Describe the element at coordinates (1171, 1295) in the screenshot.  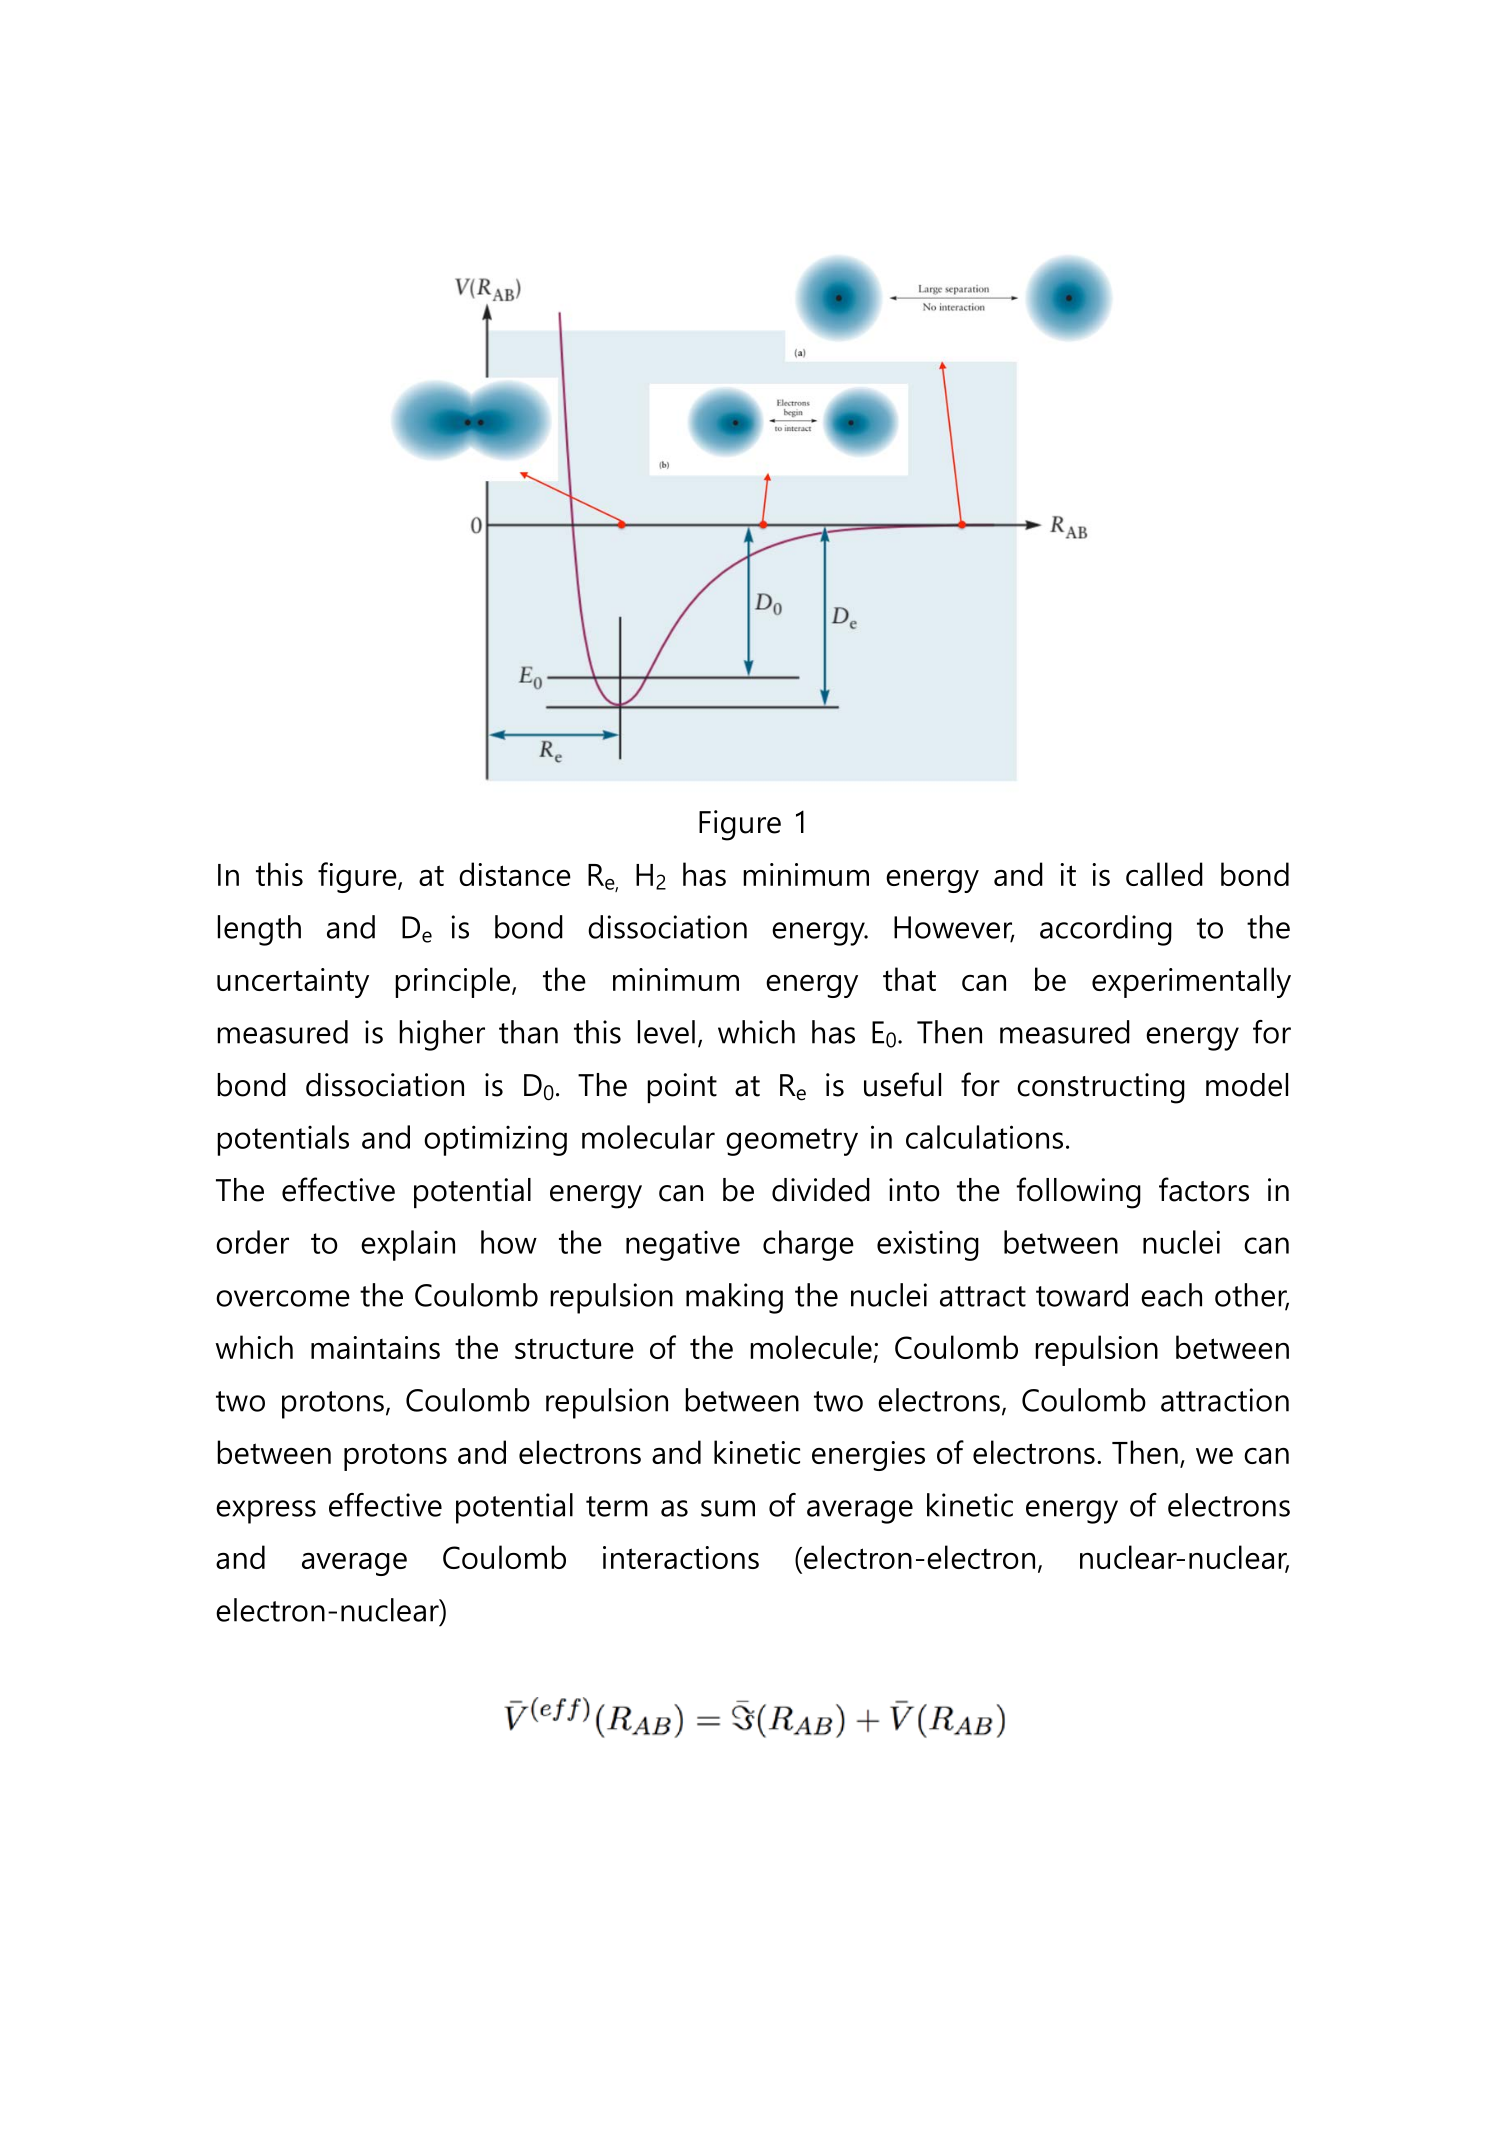
I see `each` at that location.
